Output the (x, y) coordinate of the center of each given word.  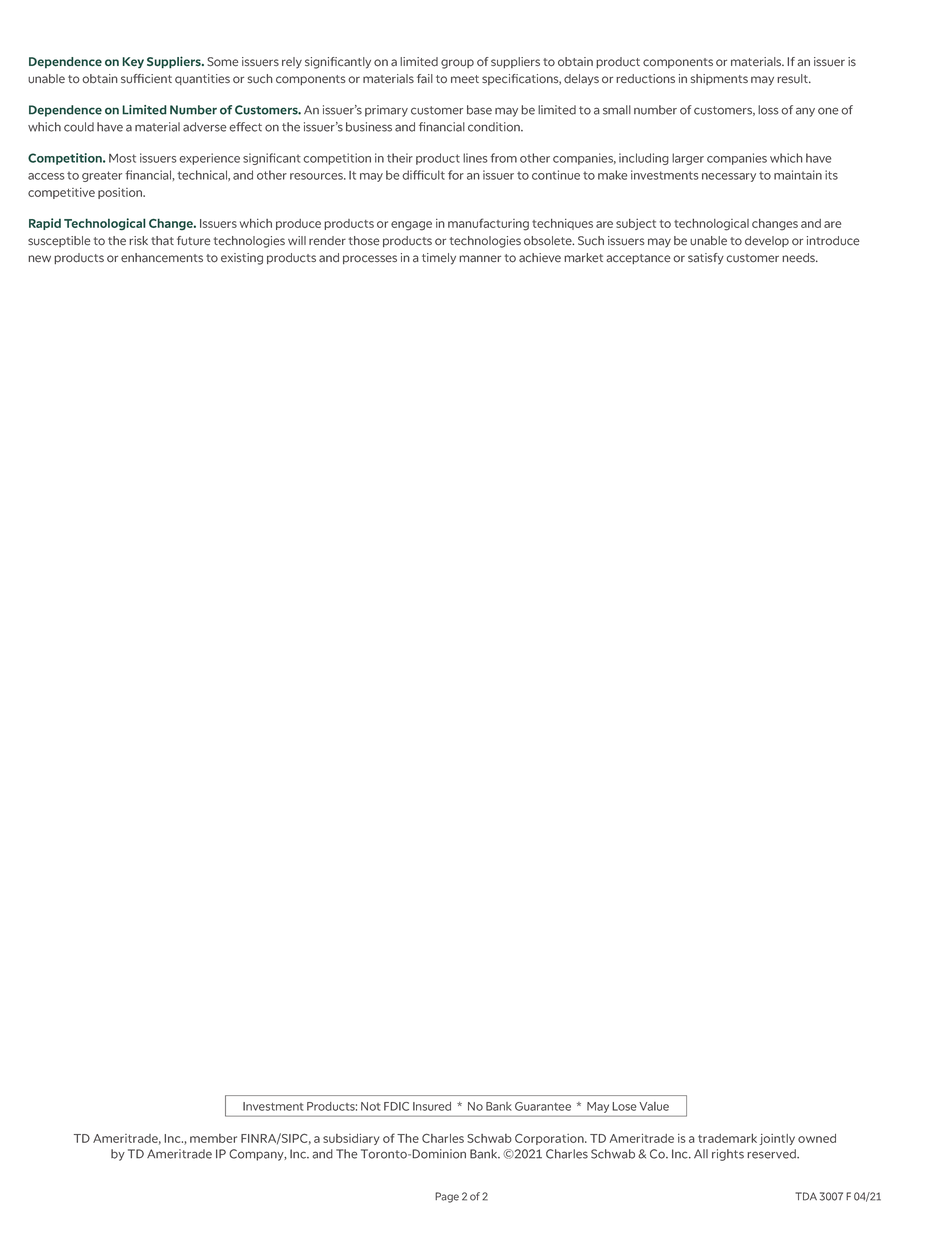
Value (654, 1106)
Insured (432, 1106)
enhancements (162, 258)
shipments (719, 79)
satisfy (706, 259)
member (213, 1138)
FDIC (396, 1106)
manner (480, 259)
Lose (624, 1106)
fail (425, 79)
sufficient (146, 79)
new (39, 259)
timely (439, 259)
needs (799, 258)
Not (371, 1106)
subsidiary (351, 1139)
